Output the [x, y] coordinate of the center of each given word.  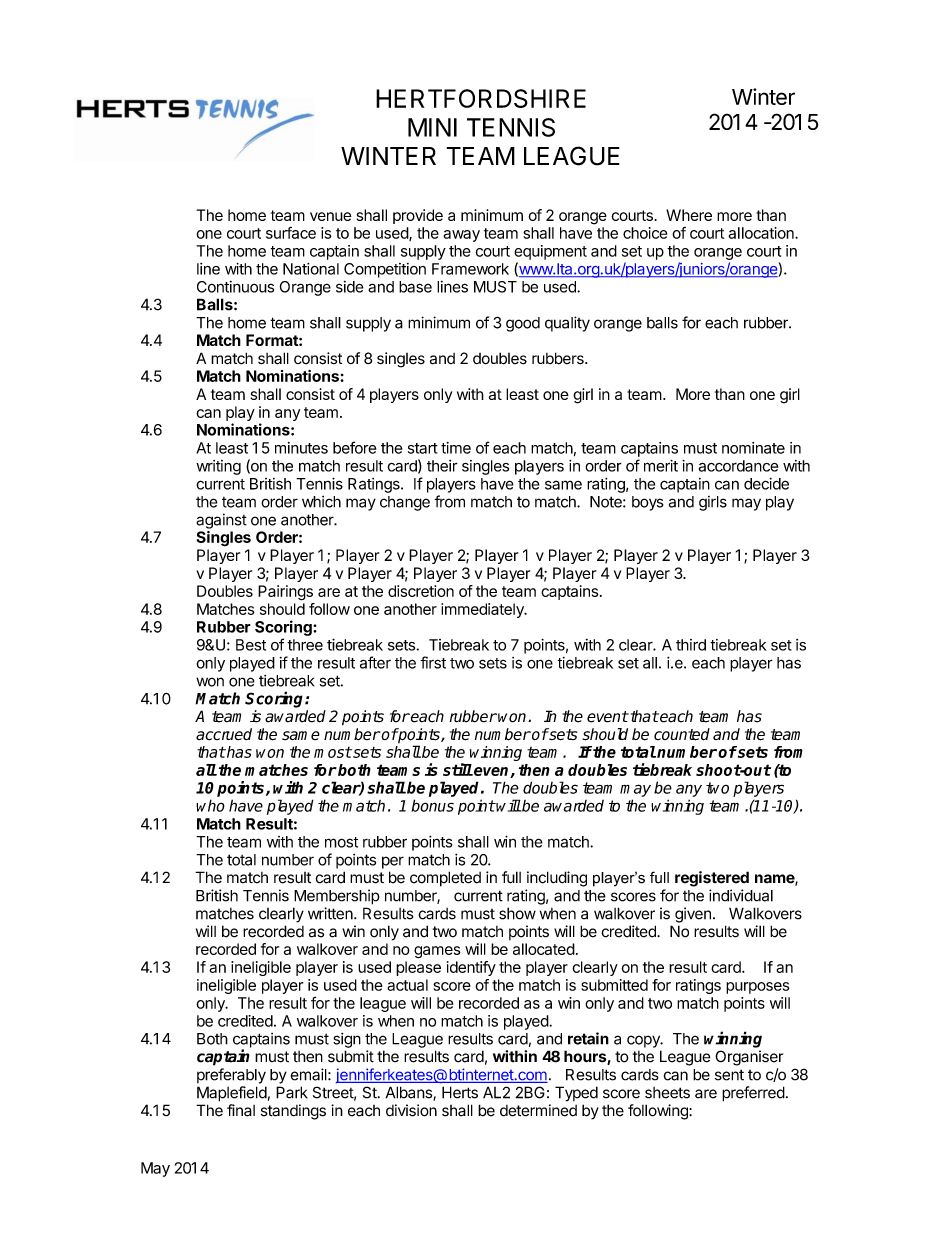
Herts [460, 1092]
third [691, 645]
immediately [483, 610]
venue [331, 216]
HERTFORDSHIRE [481, 98]
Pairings [285, 593]
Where [689, 215]
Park [292, 1092]
